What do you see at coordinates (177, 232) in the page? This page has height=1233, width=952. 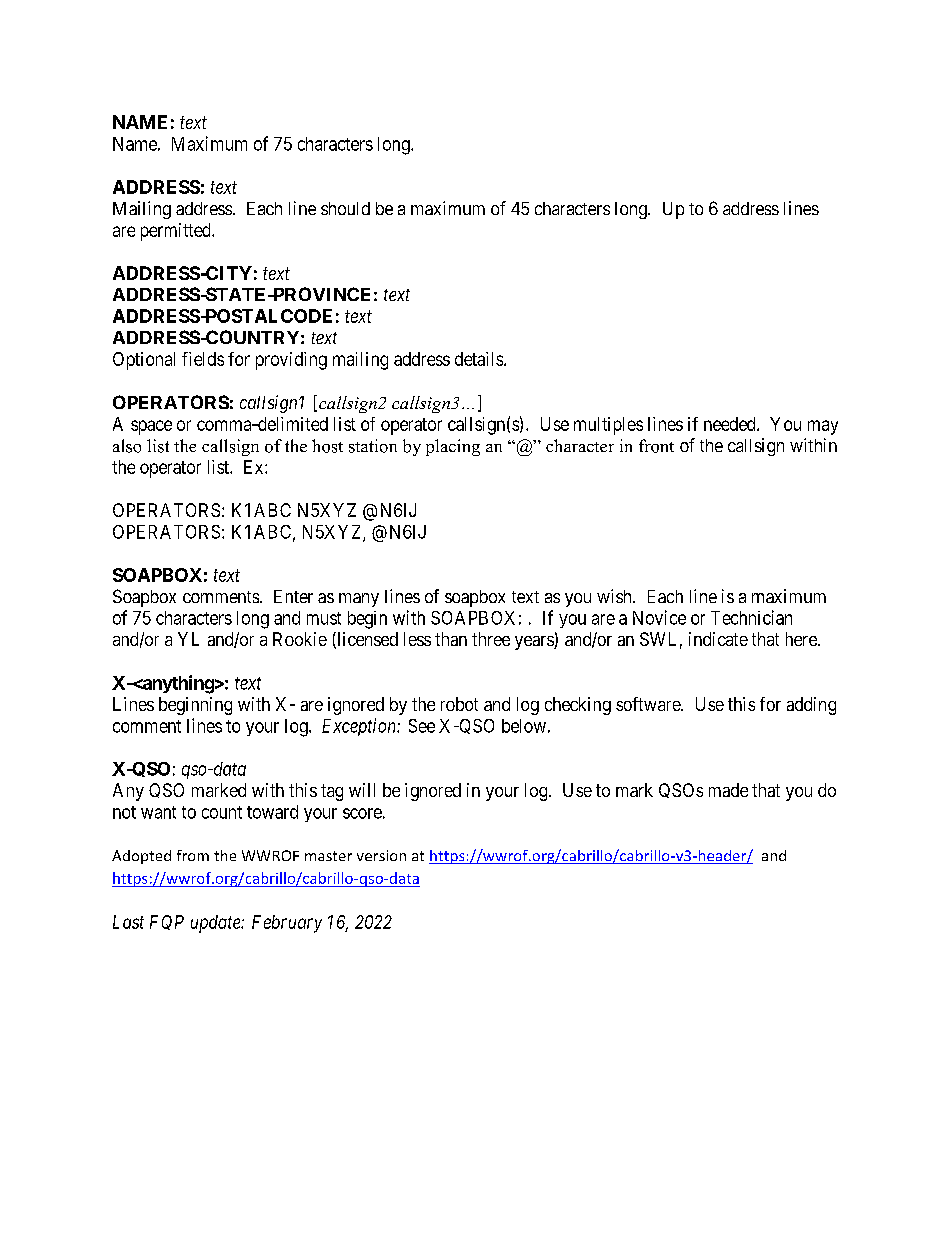 I see `permitted` at bounding box center [177, 232].
